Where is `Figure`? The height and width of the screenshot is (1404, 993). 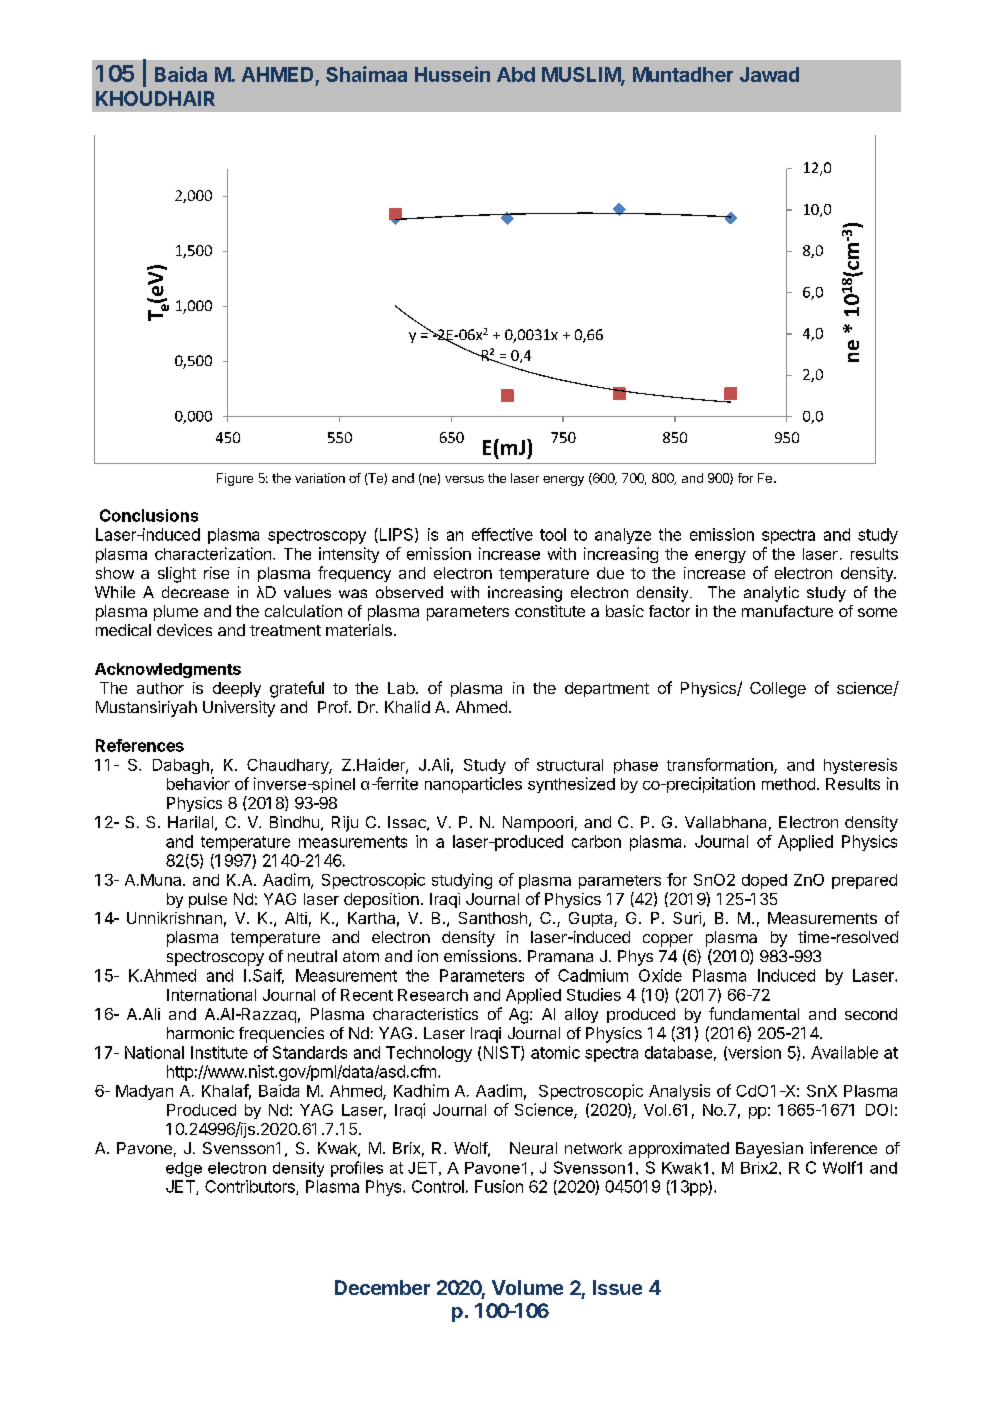
Figure is located at coordinates (235, 479).
